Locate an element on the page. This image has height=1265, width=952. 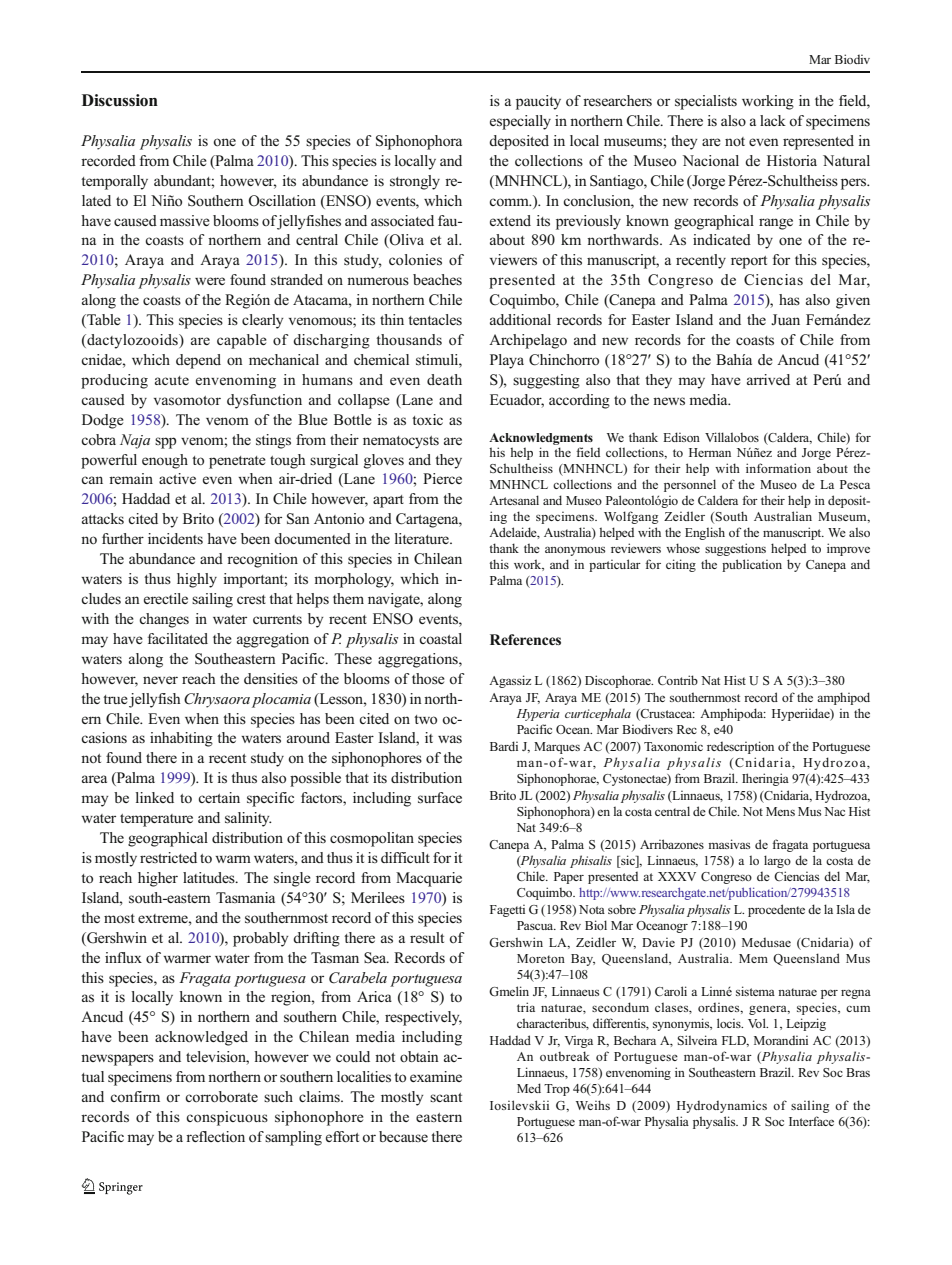
corroborate is located at coordinates (221, 1097).
